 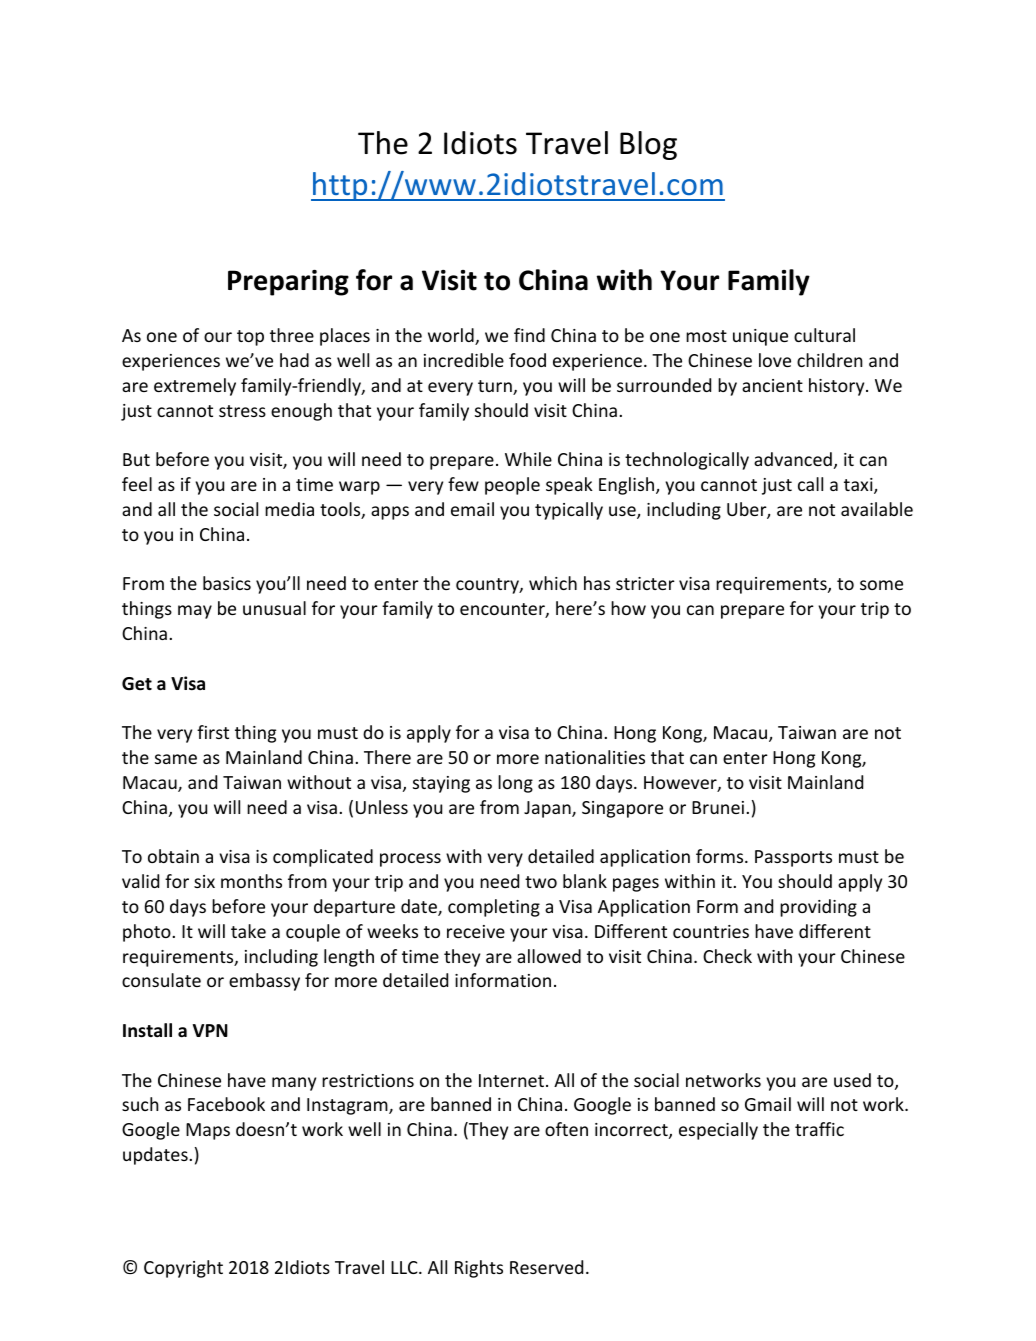 I want to click on While, so click(x=528, y=459).
